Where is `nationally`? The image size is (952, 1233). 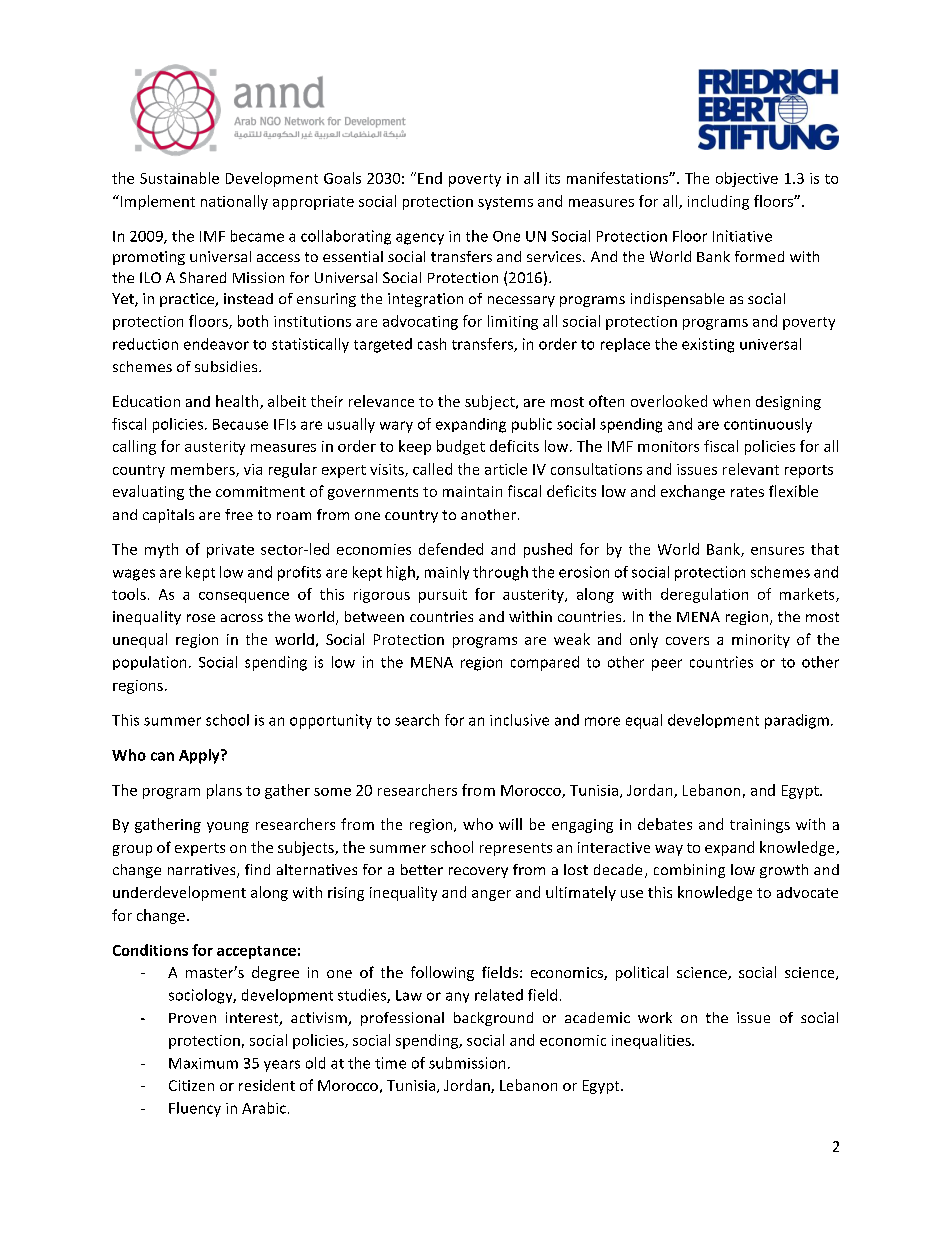
nationally is located at coordinates (234, 202).
